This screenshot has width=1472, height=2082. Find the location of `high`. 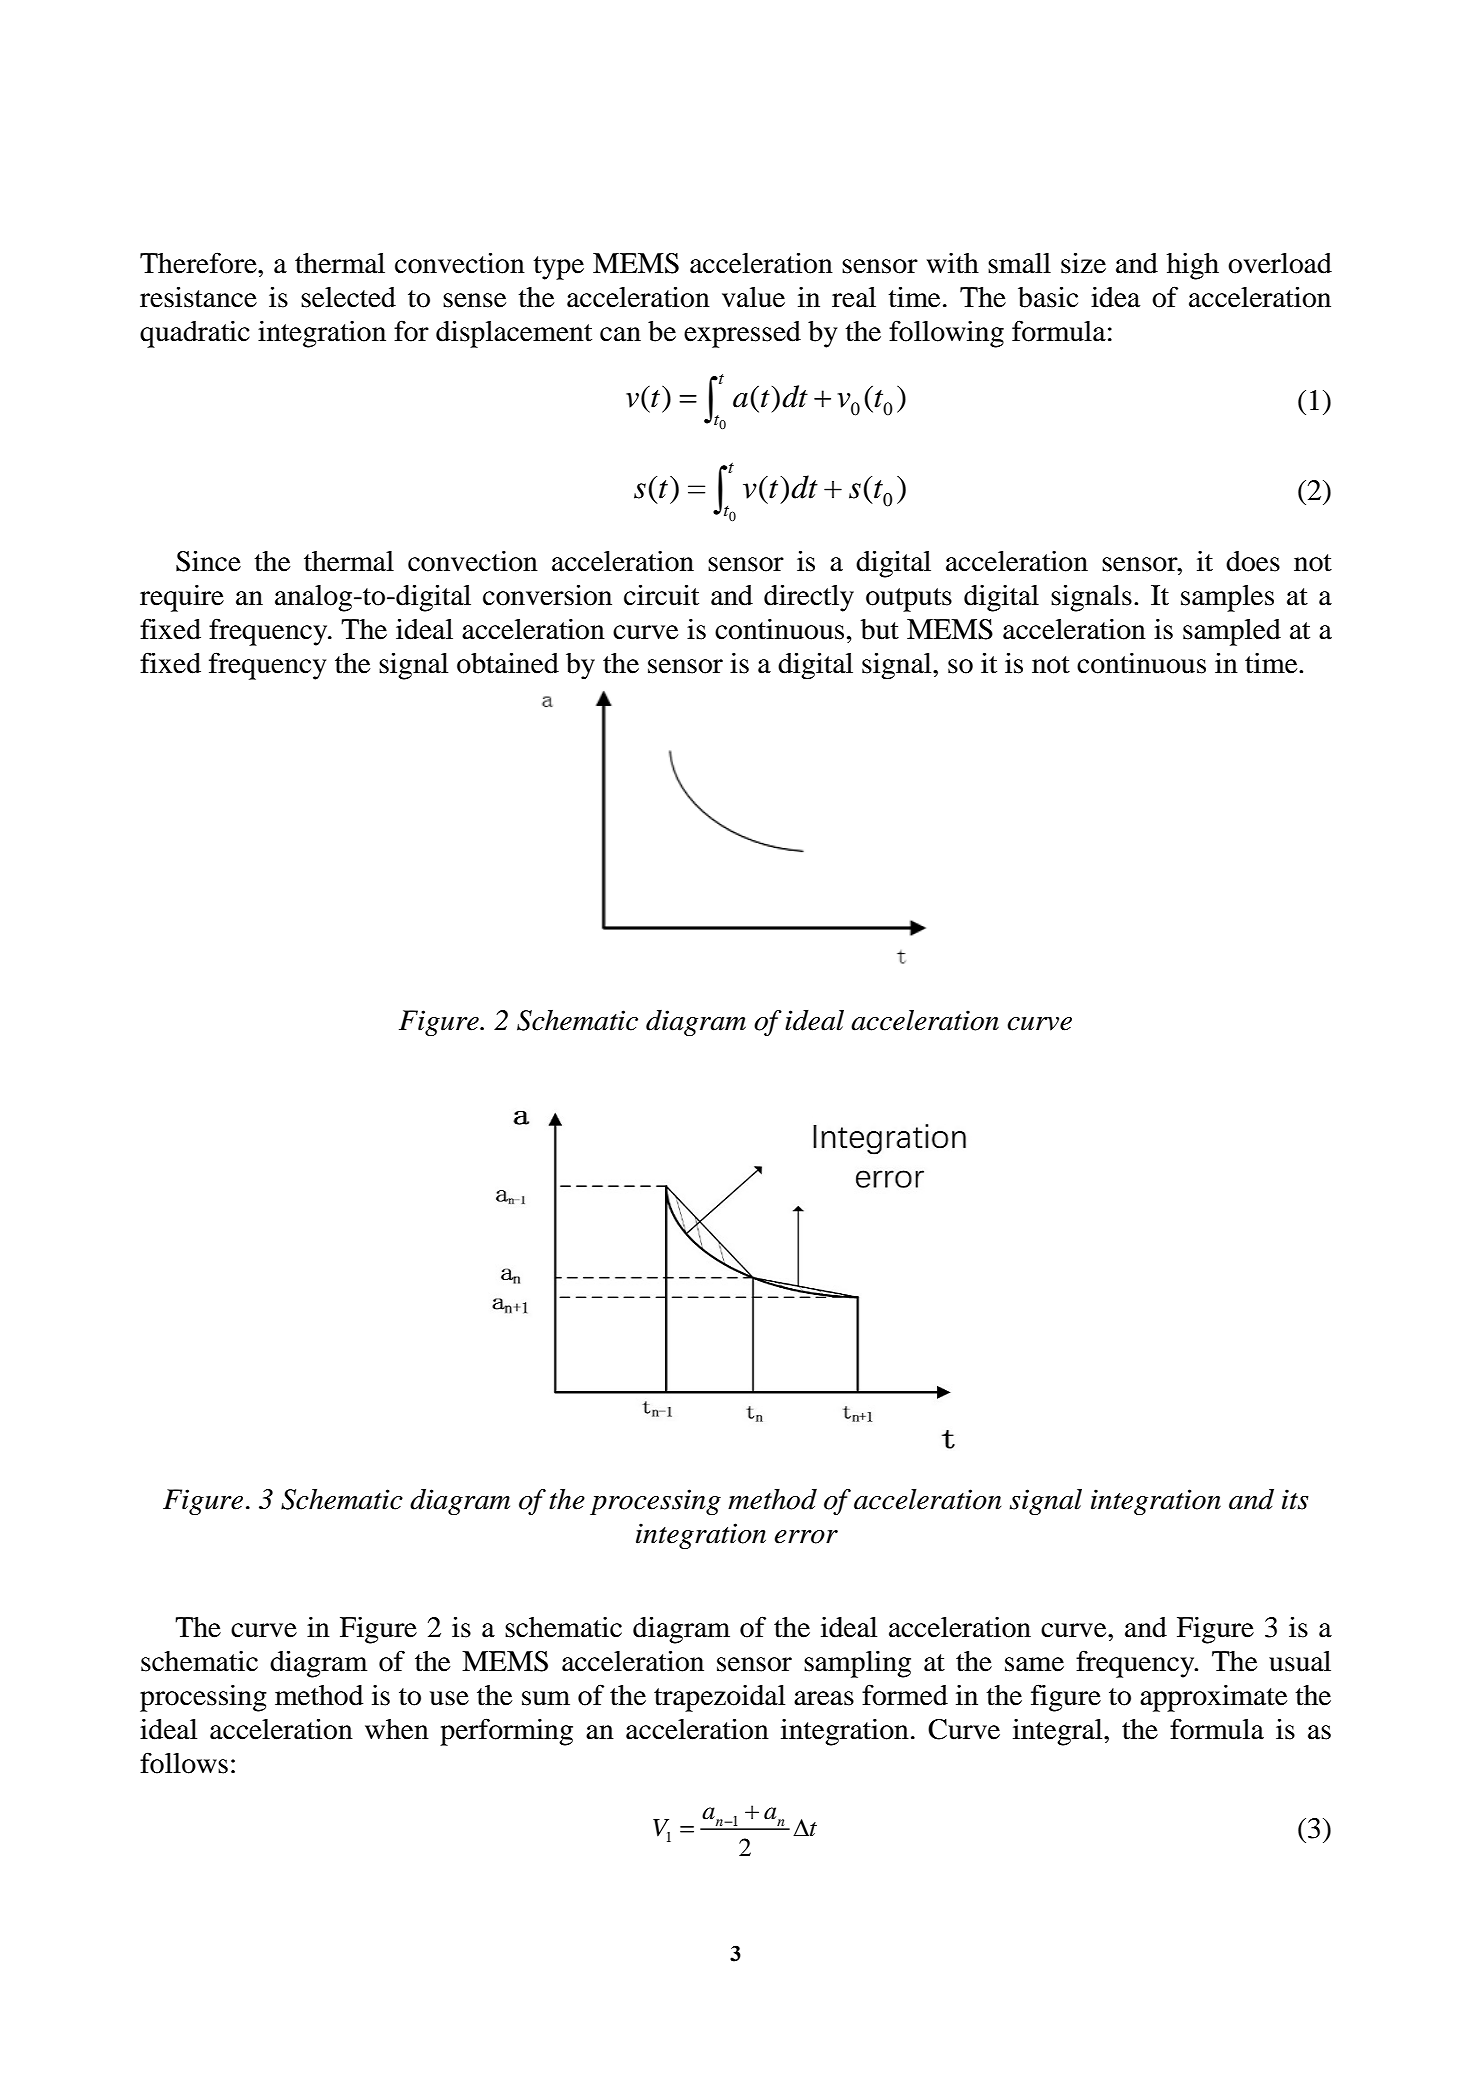

high is located at coordinates (1193, 266).
